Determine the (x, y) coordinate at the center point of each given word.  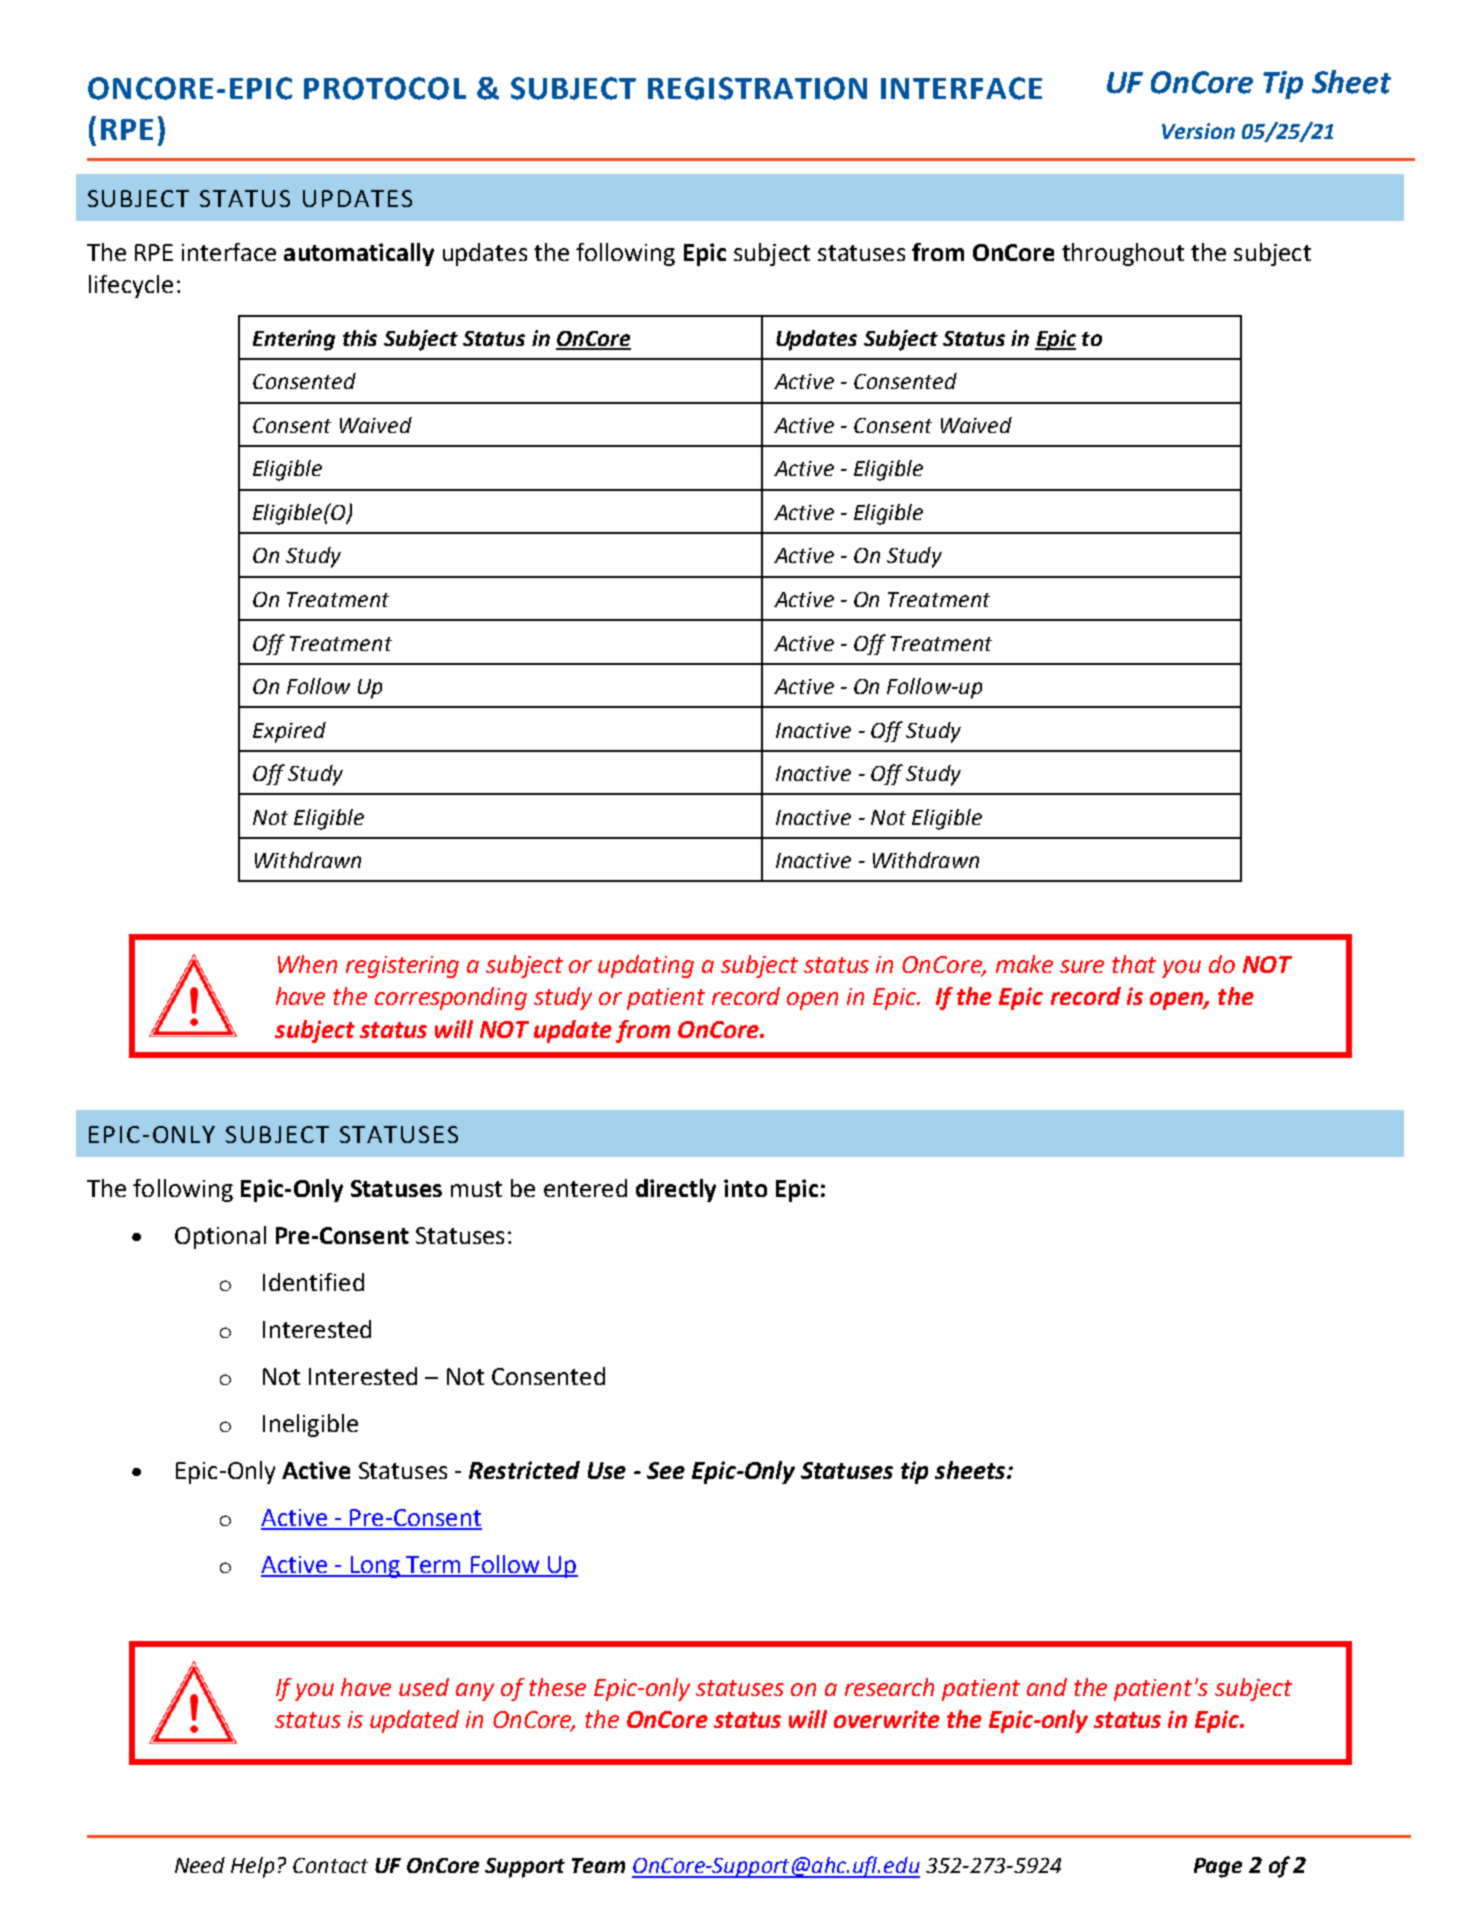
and (1047, 1687)
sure (1082, 966)
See (666, 1470)
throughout (1123, 254)
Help (252, 1867)
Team (598, 1865)
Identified (313, 1282)
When (307, 964)
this (360, 338)
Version (1198, 131)
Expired (289, 732)
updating (646, 966)
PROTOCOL (385, 88)
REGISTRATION (757, 88)
